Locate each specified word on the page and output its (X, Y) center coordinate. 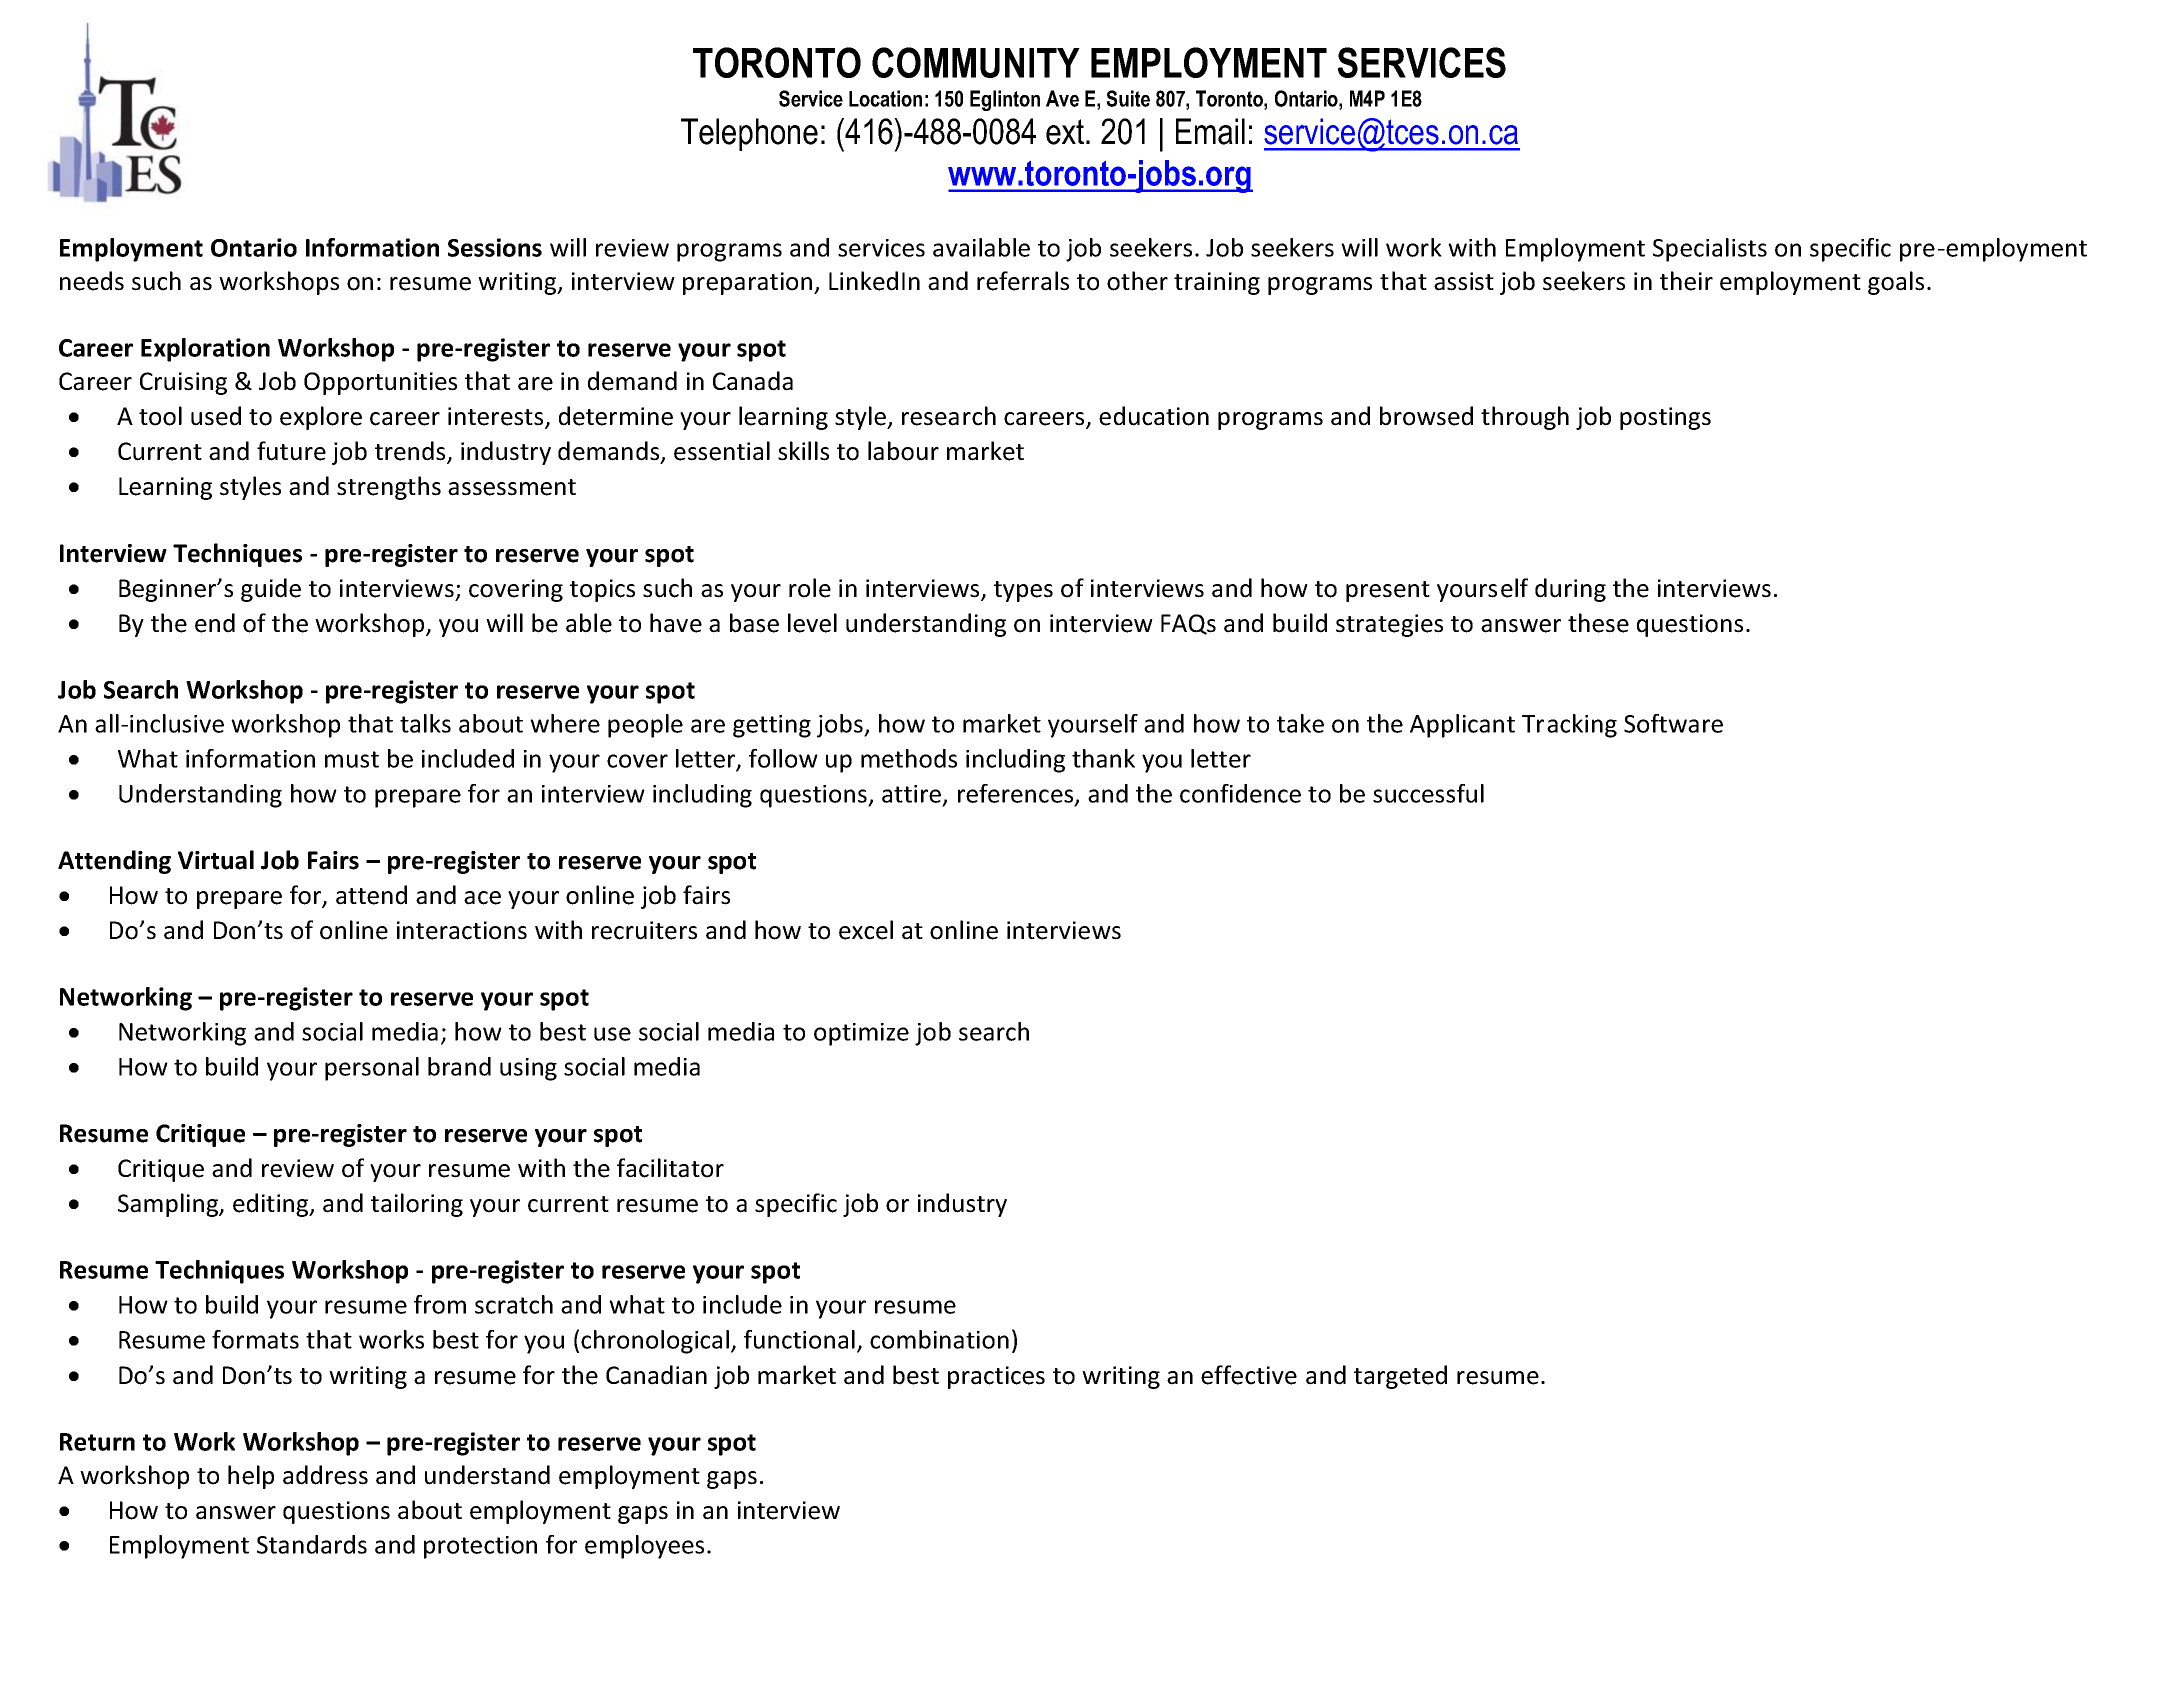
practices (996, 1377)
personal (372, 1069)
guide (271, 590)
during (1570, 590)
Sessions (495, 247)
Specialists (1710, 250)
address (325, 1475)
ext (1066, 132)
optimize (861, 1034)
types (1023, 591)
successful (1428, 793)
